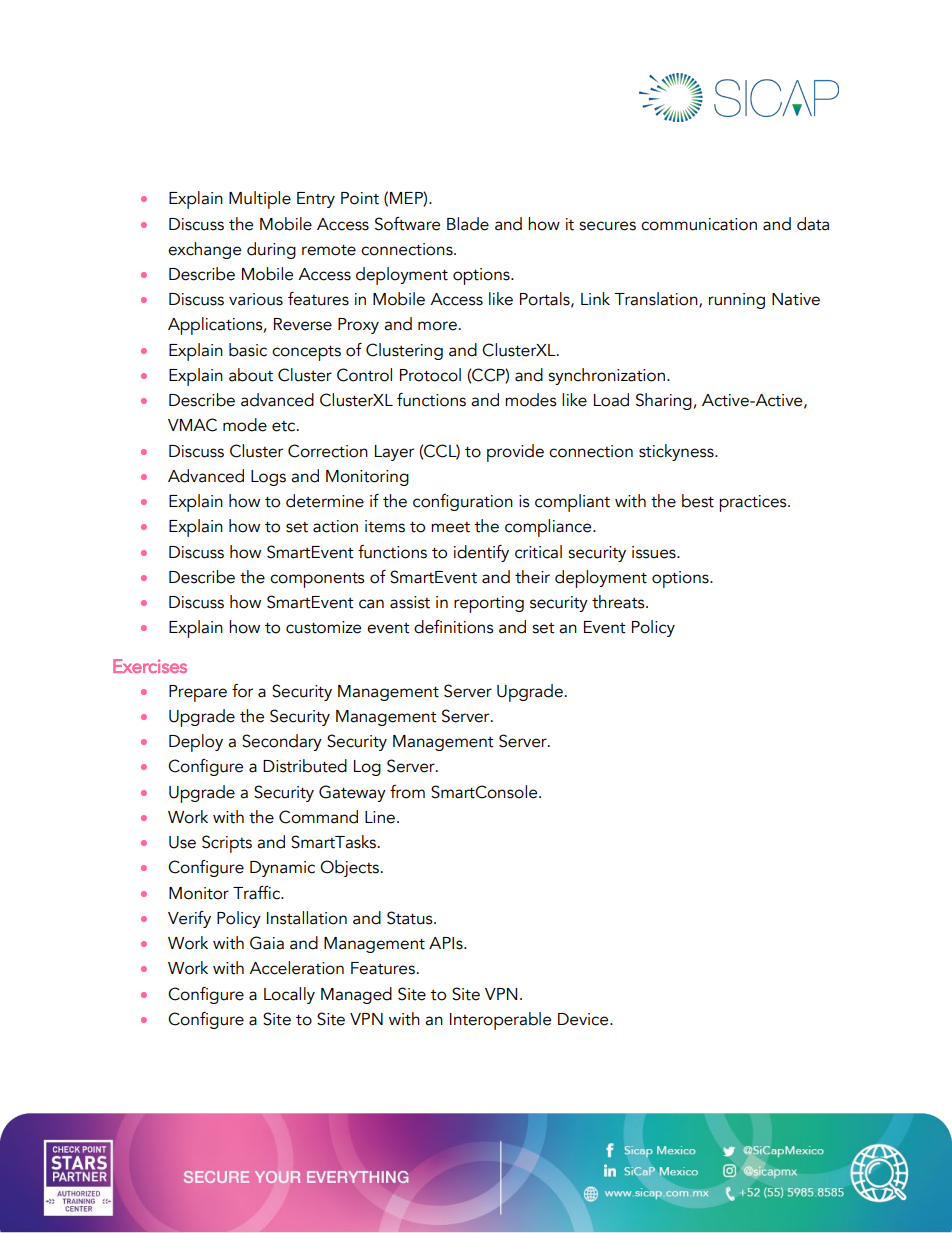 Image resolution: width=952 pixels, height=1233 pixels. Describe the element at coordinates (500, 1021) in the image. I see `Interoperable` at that location.
